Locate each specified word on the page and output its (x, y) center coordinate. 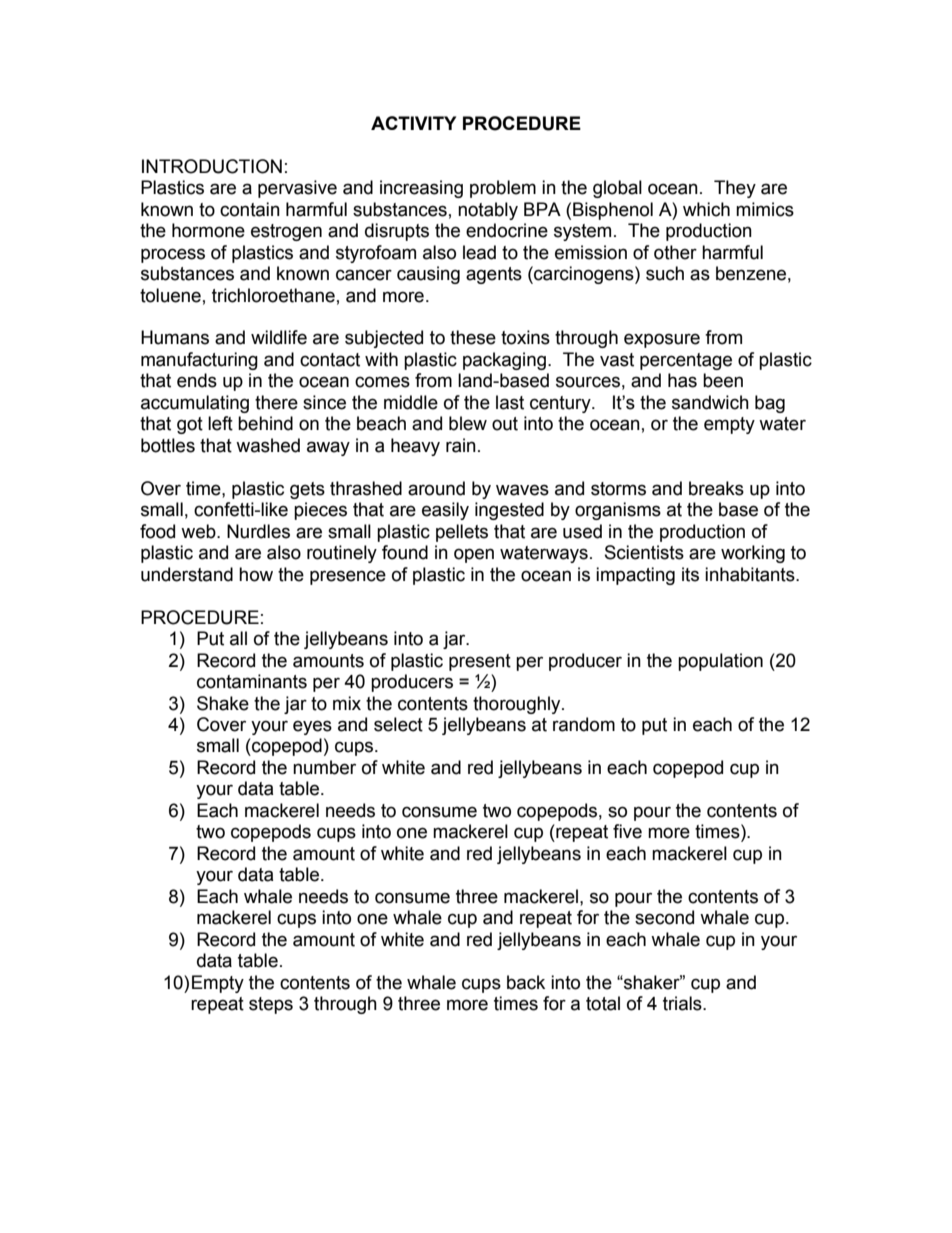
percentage (686, 361)
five (627, 831)
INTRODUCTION (212, 166)
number (324, 767)
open (474, 555)
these (473, 337)
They (735, 189)
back (526, 982)
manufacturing (199, 361)
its (690, 574)
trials (683, 1003)
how (256, 574)
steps (271, 1005)
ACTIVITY (413, 123)
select (398, 724)
